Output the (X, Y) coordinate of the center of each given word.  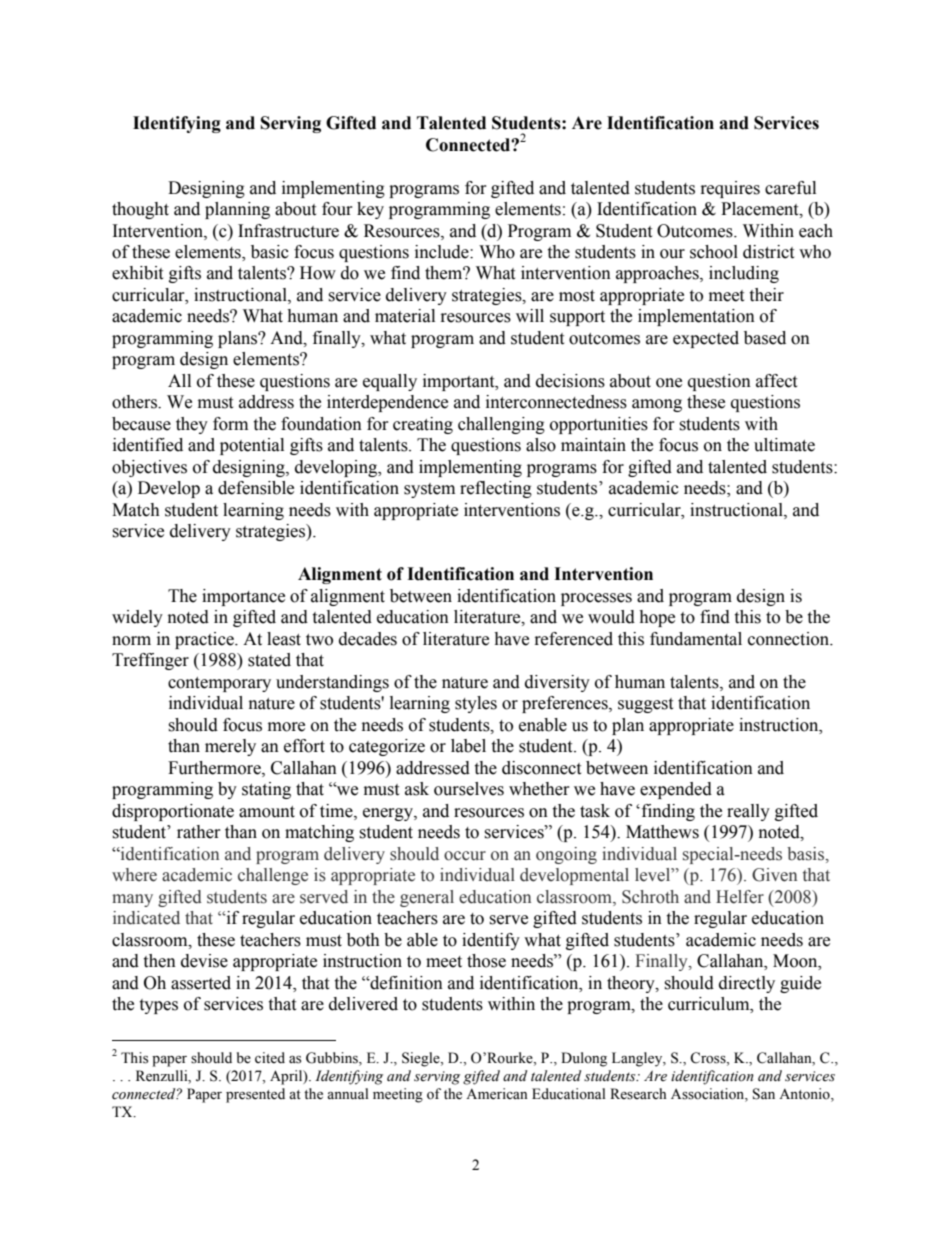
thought (140, 210)
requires (730, 189)
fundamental (696, 639)
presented (255, 1095)
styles (476, 704)
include (443, 252)
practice (205, 640)
